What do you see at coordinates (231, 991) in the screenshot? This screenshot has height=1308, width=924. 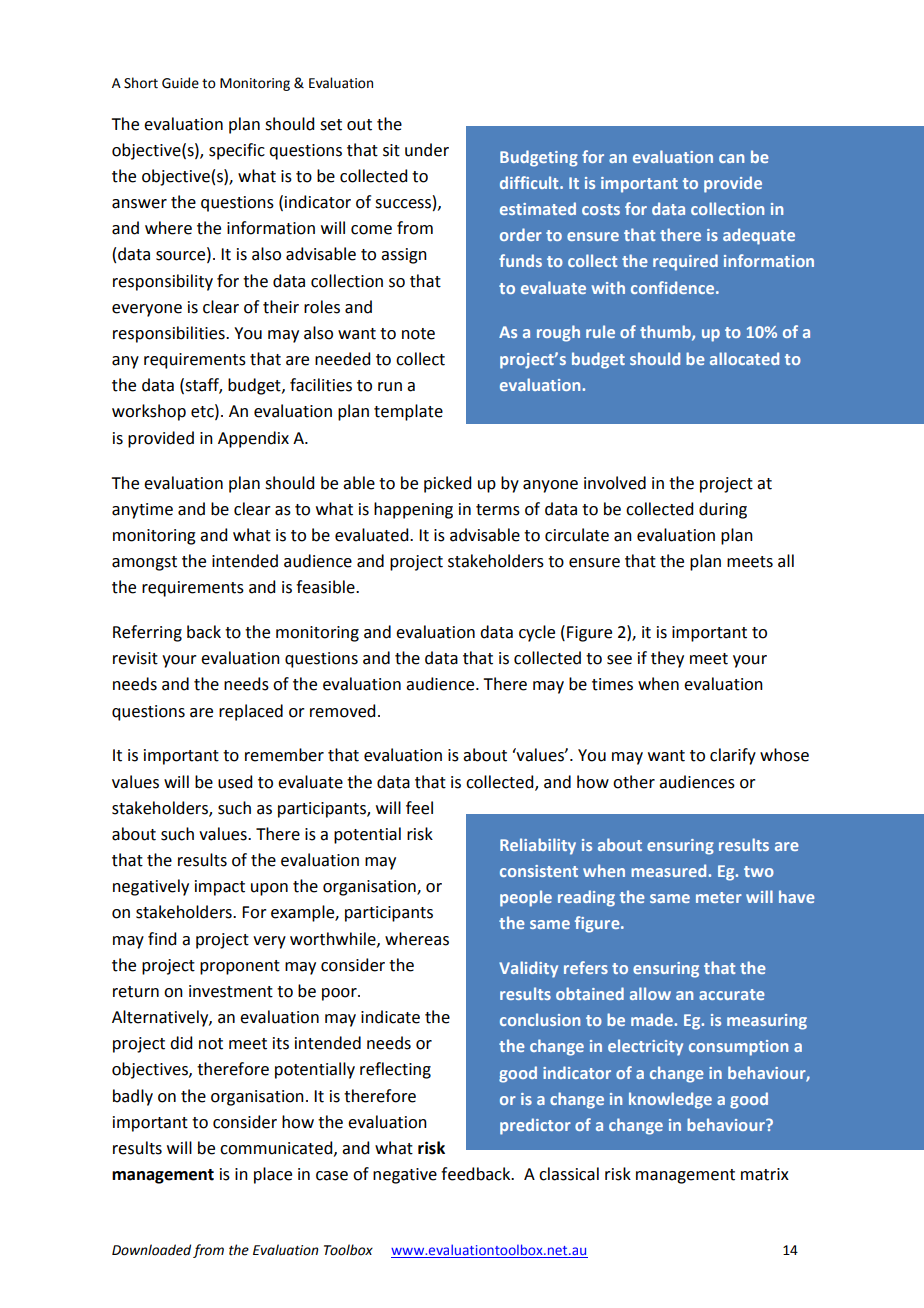 I see `investment` at bounding box center [231, 991].
